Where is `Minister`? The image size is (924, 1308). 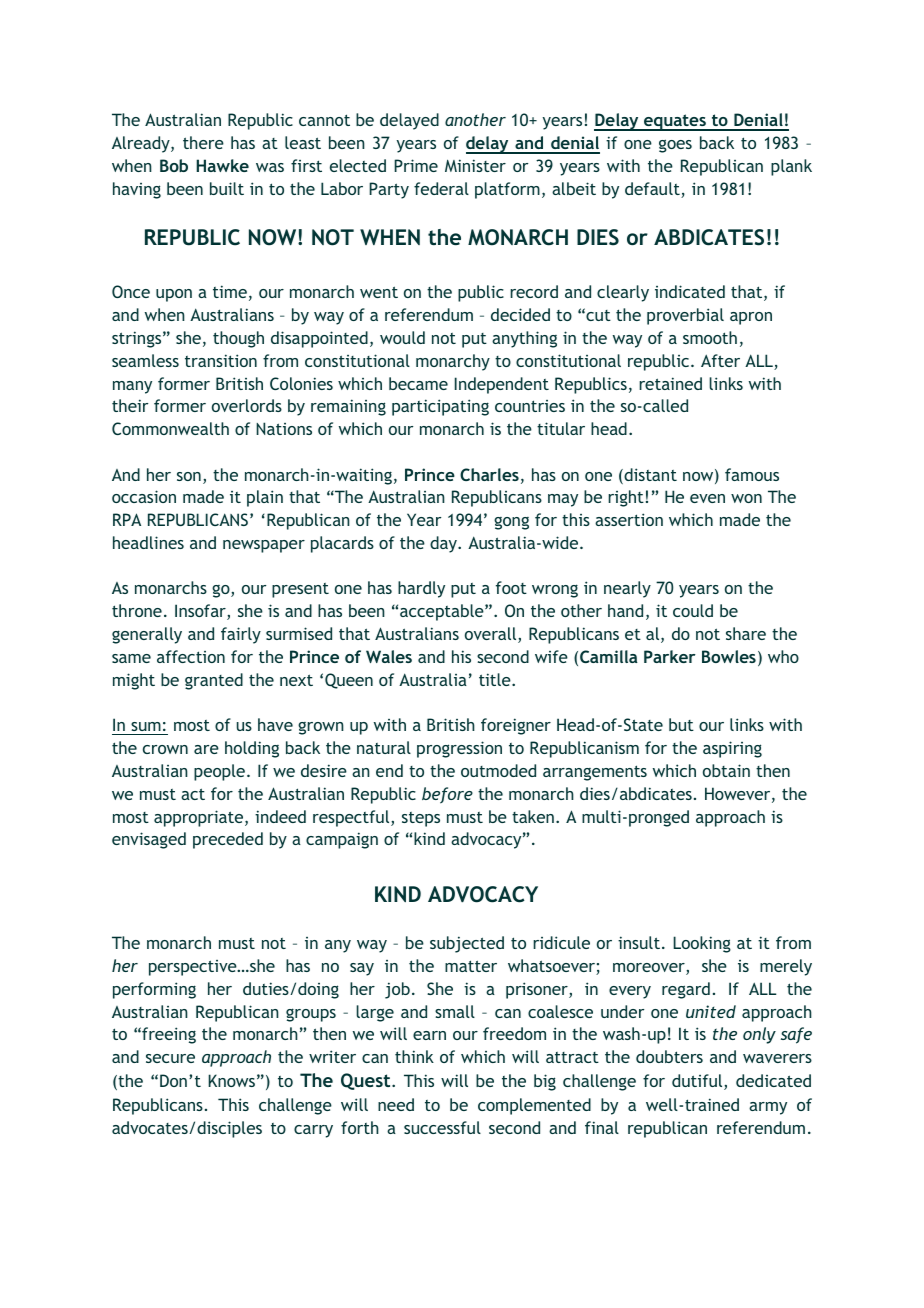
Minister is located at coordinates (475, 165).
